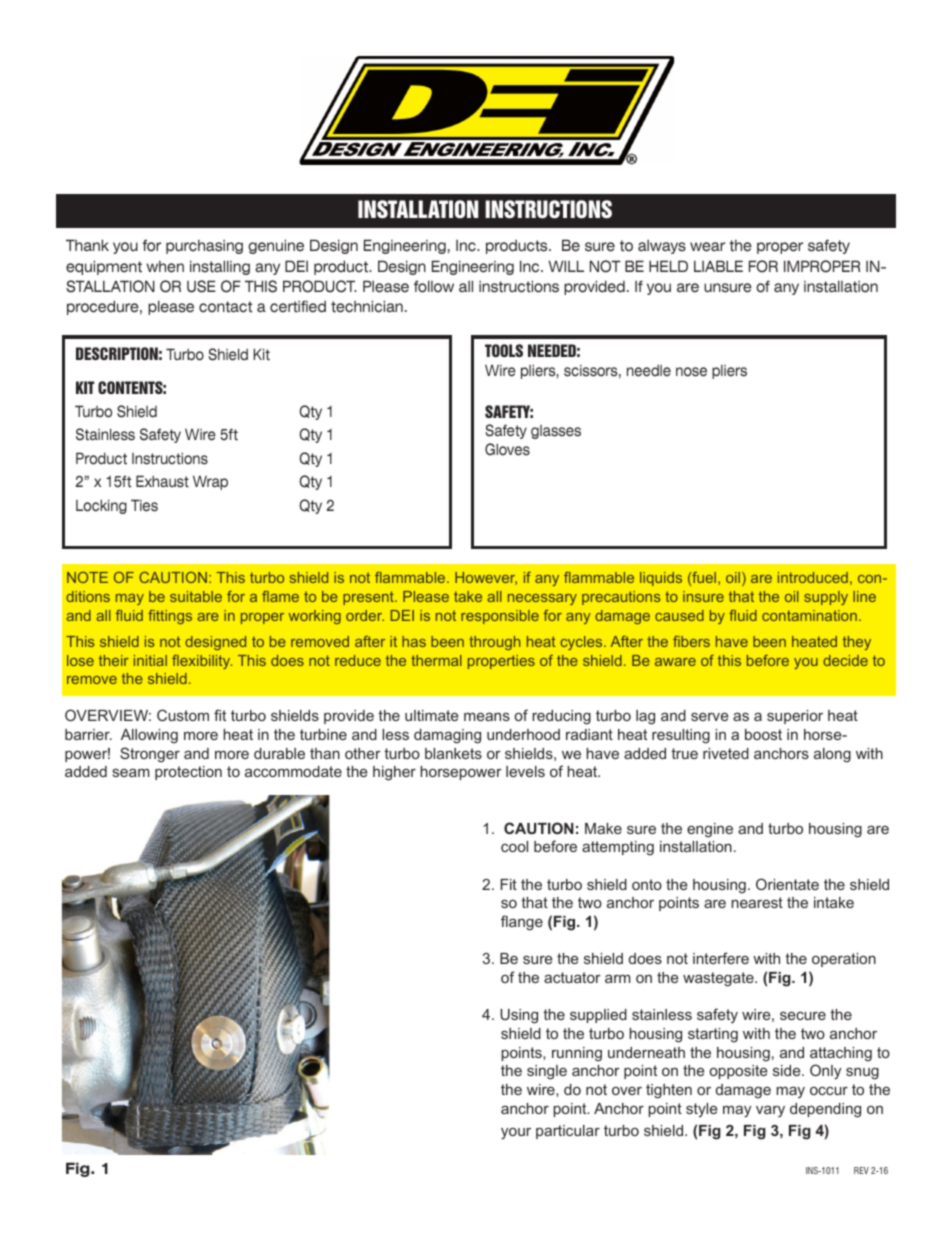  Describe the element at coordinates (165, 267) in the screenshot. I see `when` at that location.
